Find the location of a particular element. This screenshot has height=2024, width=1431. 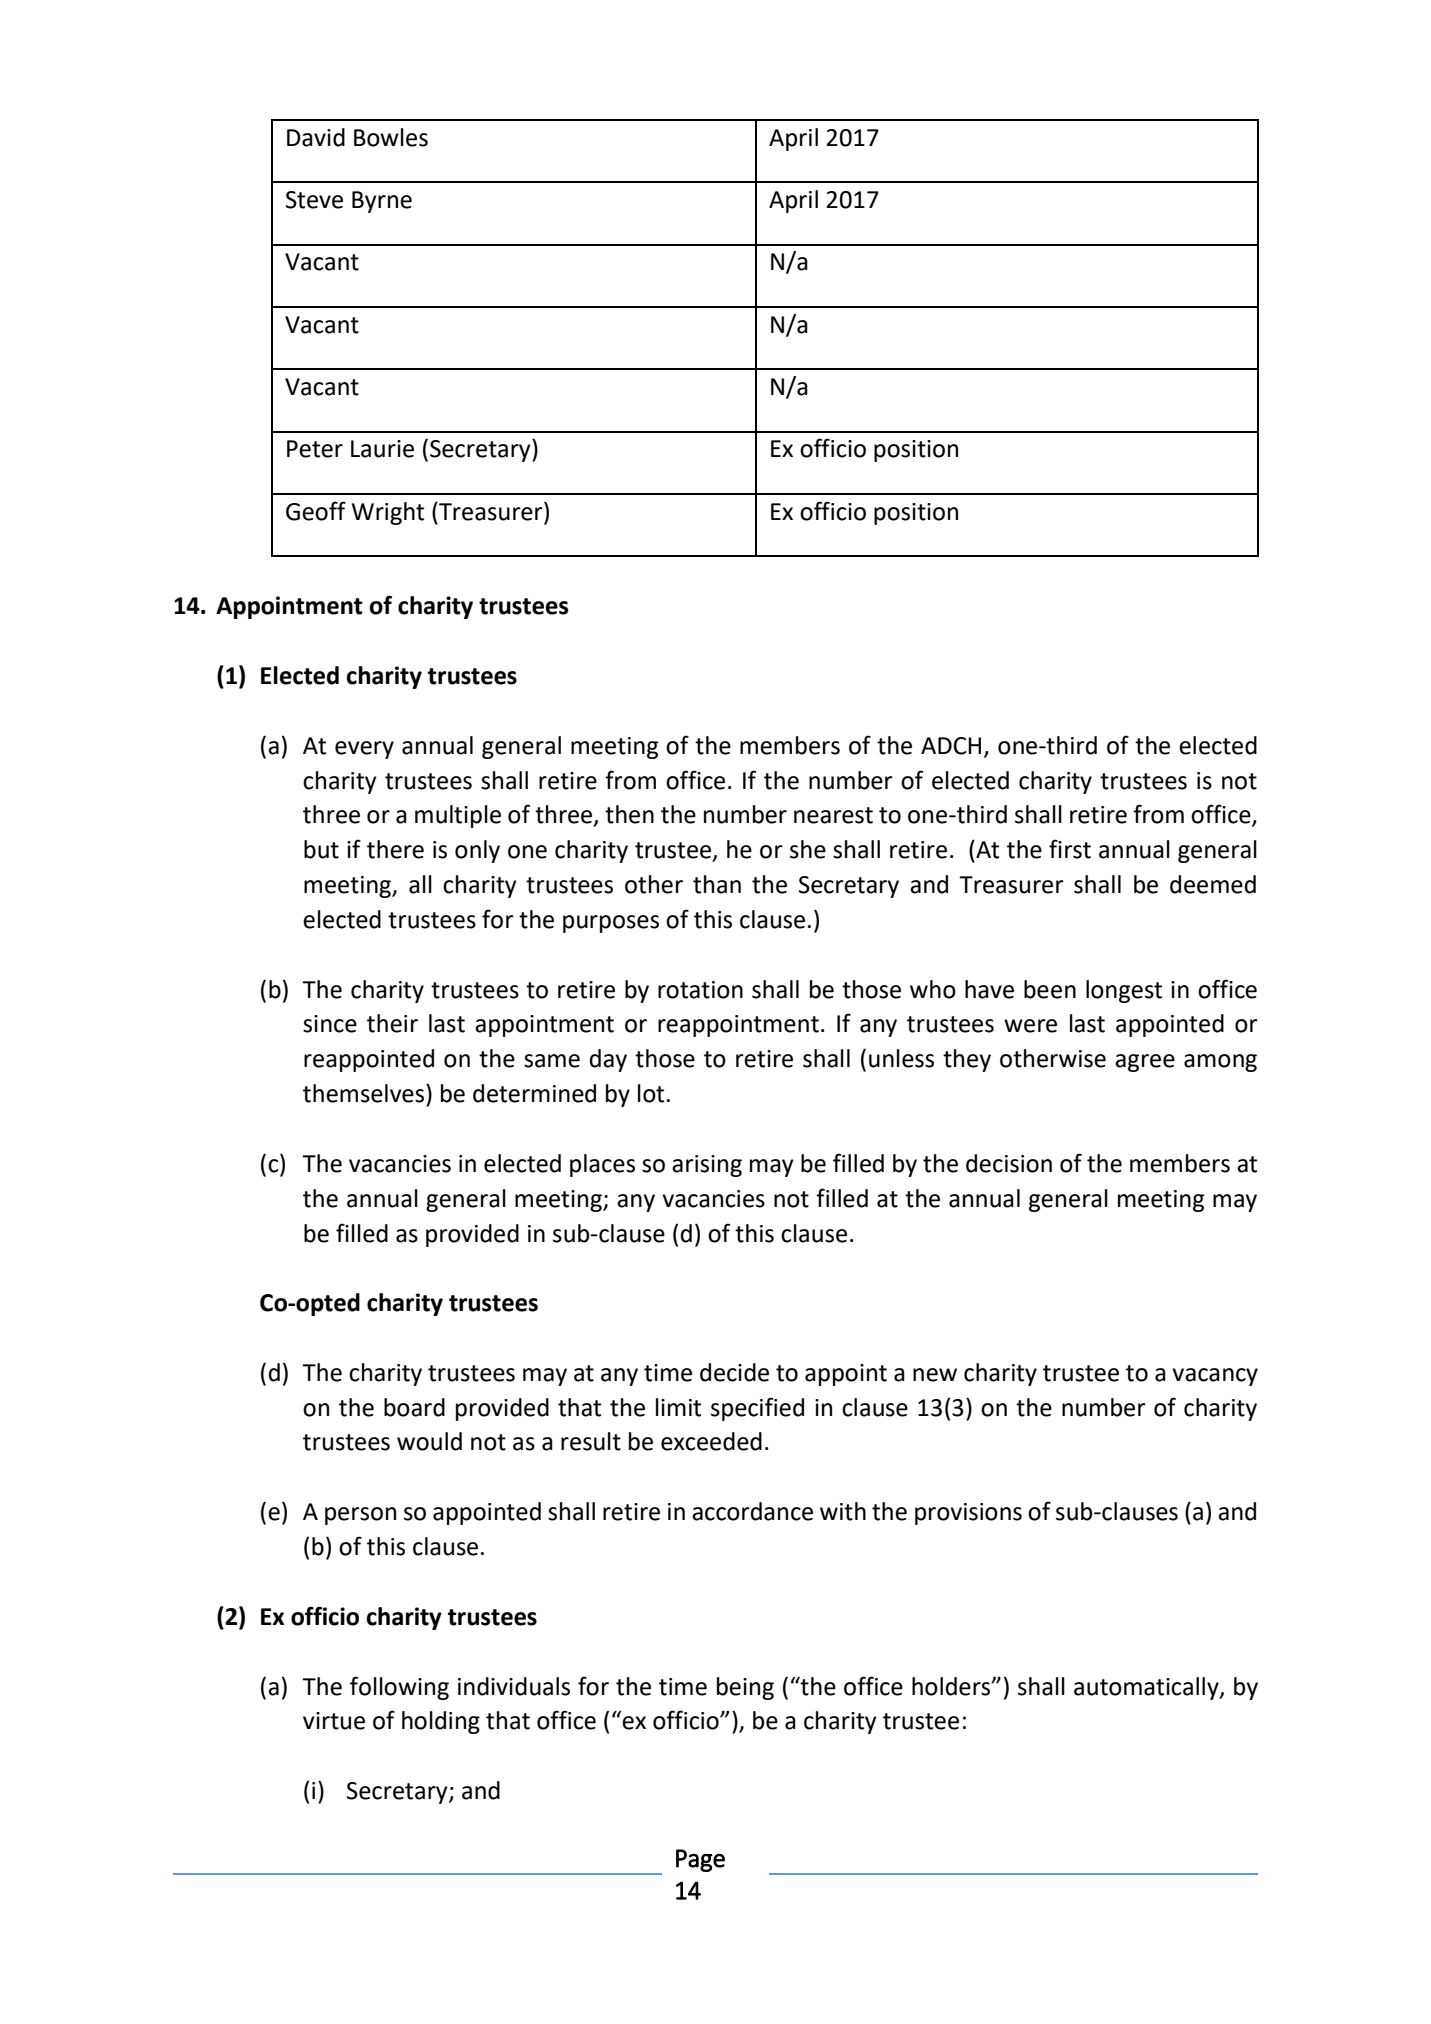

holding is located at coordinates (441, 1722).
